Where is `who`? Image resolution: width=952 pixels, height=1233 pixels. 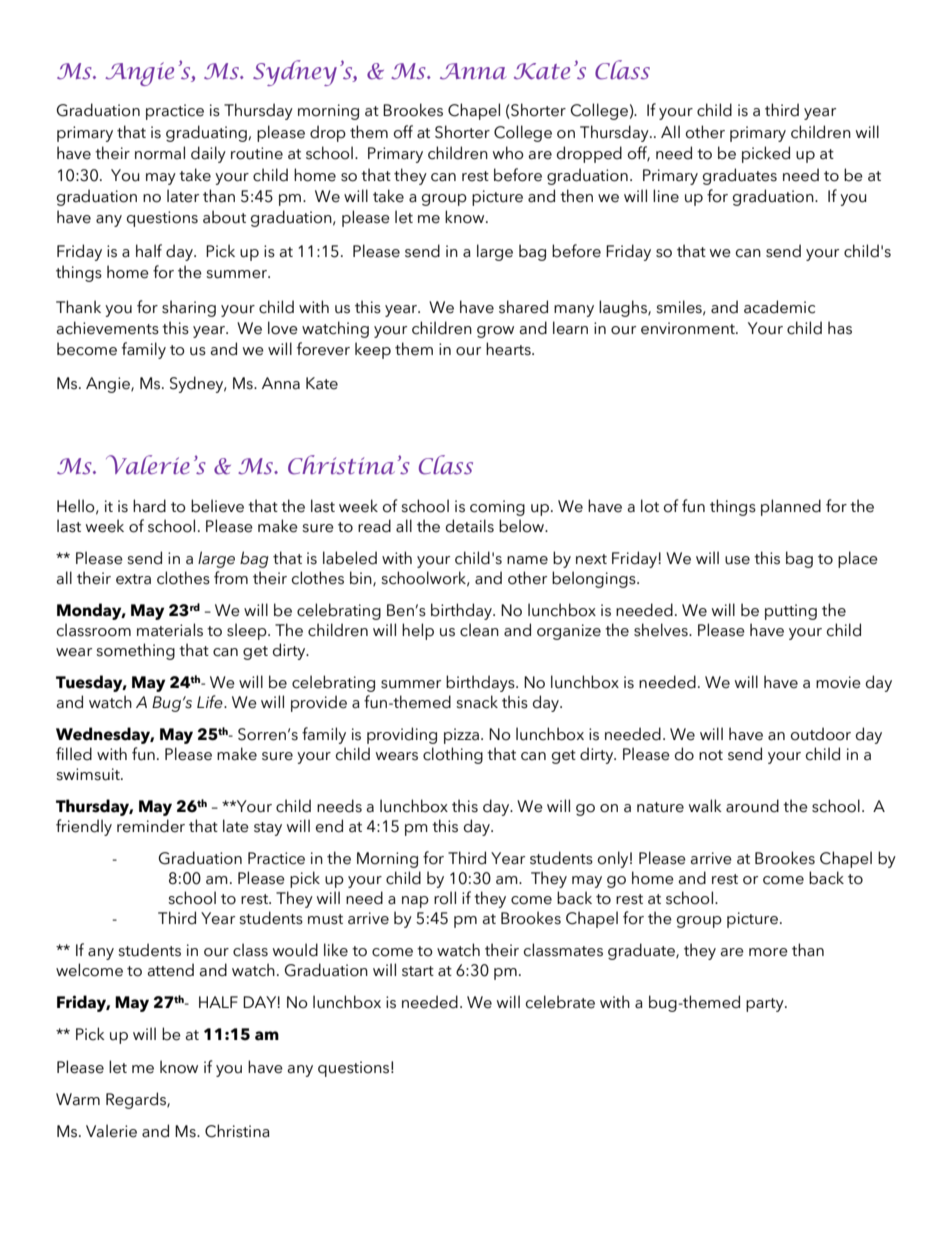
who is located at coordinates (508, 153).
